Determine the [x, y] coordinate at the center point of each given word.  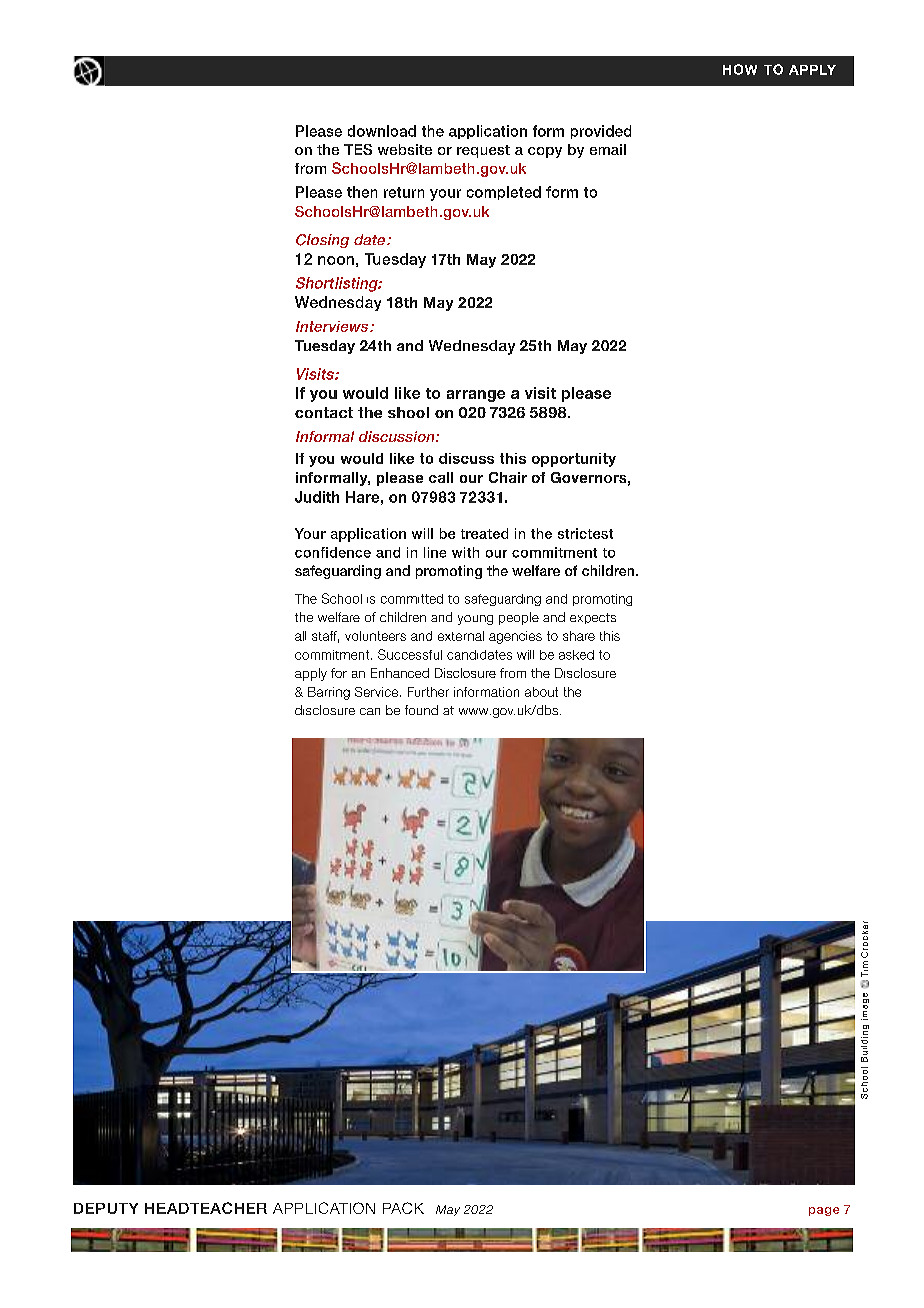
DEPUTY [106, 1208]
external [461, 636]
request [483, 151]
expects [593, 618]
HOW [740, 69]
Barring [329, 693]
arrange [476, 396]
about [541, 692]
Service [378, 692]
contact [324, 412]
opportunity [574, 460]
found [421, 710]
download [382, 131]
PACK [403, 1208]
